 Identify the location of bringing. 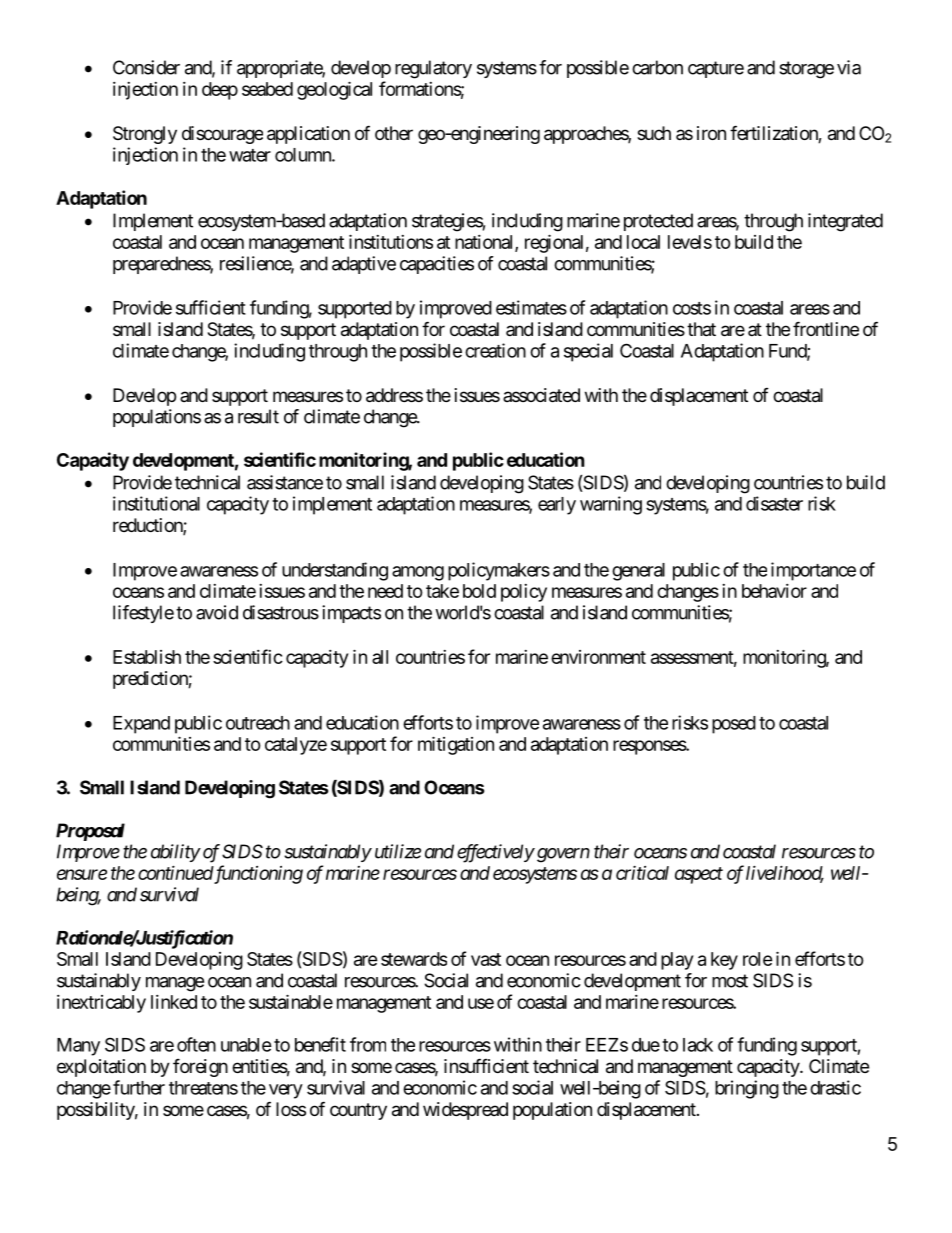
(747, 1089).
